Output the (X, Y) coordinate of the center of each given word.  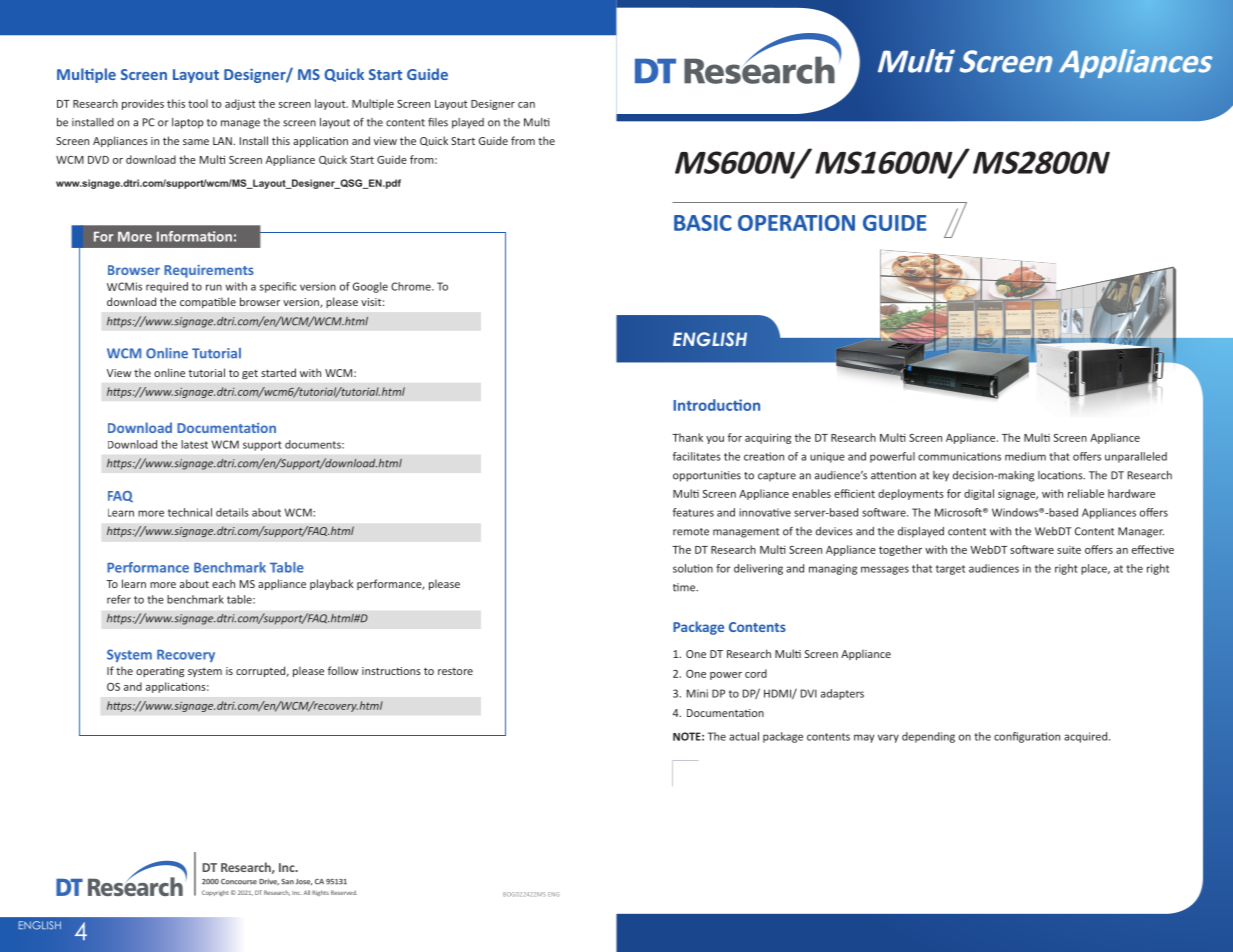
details (232, 512)
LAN (223, 141)
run (214, 287)
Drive (269, 882)
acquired (1087, 737)
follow (343, 670)
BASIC (703, 223)
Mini (697, 693)
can (526, 105)
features (693, 512)
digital (979, 494)
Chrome (412, 286)
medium (1025, 456)
